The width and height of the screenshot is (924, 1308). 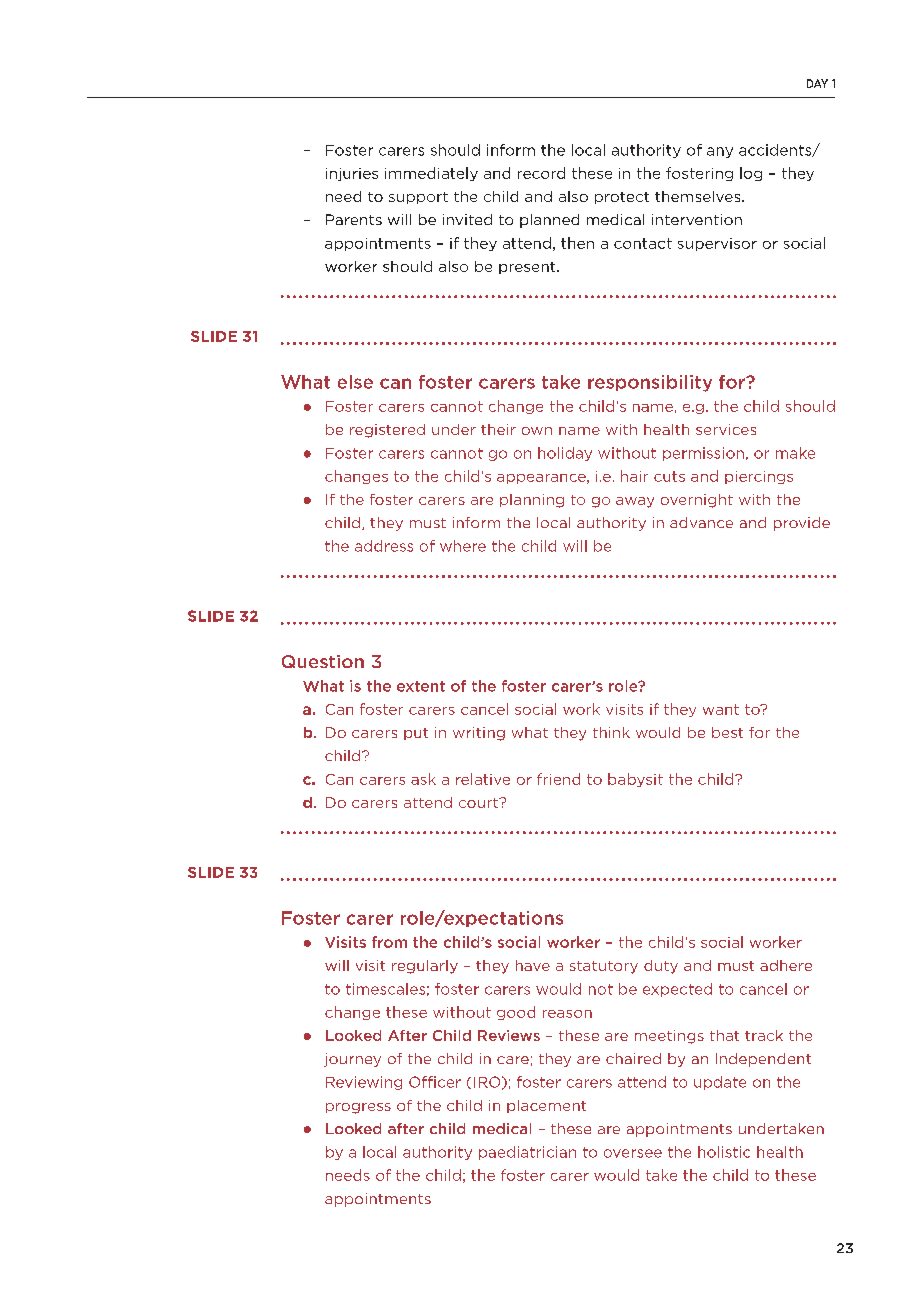 I want to click on injuries, so click(x=352, y=174).
